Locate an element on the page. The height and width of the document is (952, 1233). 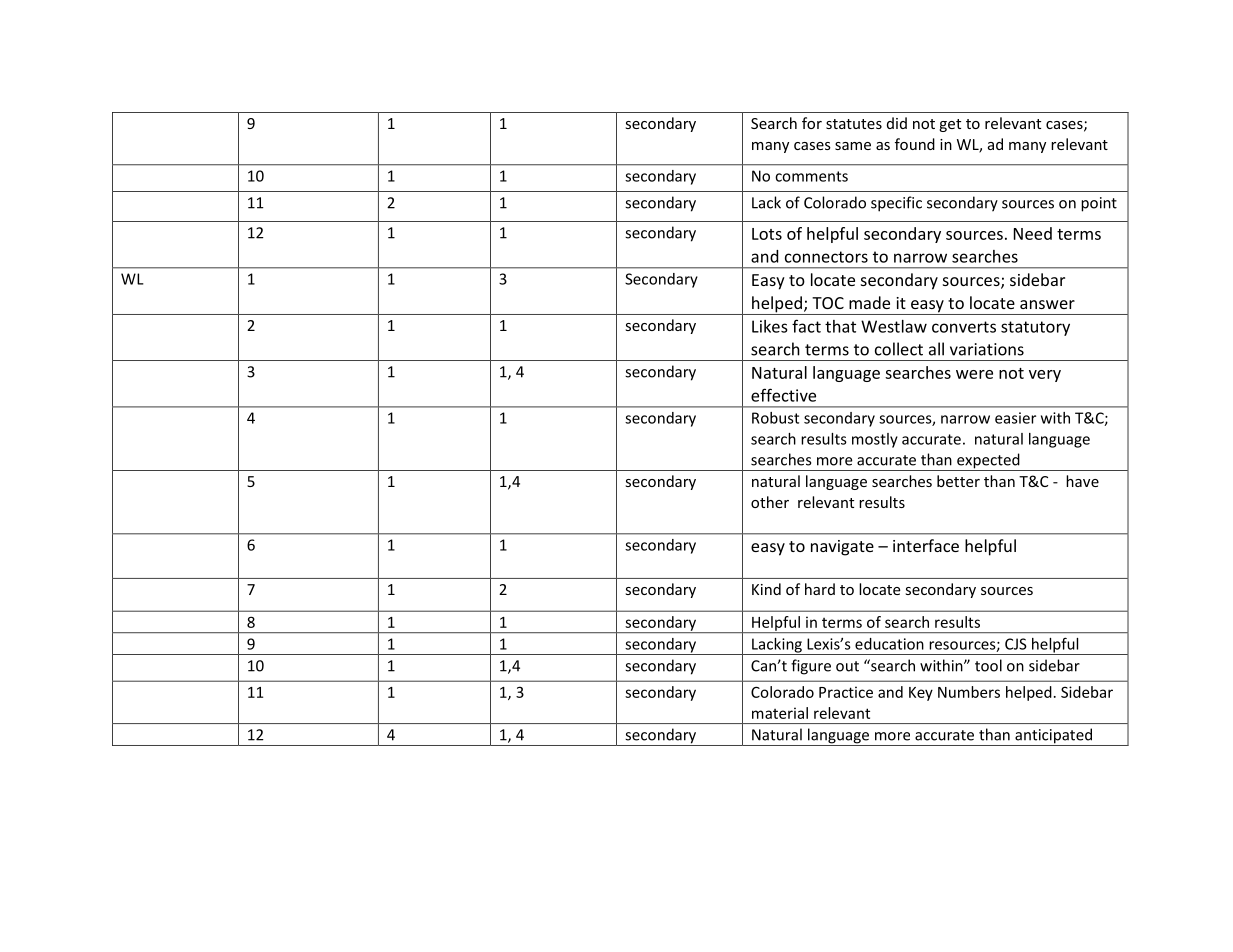
have is located at coordinates (1082, 481).
